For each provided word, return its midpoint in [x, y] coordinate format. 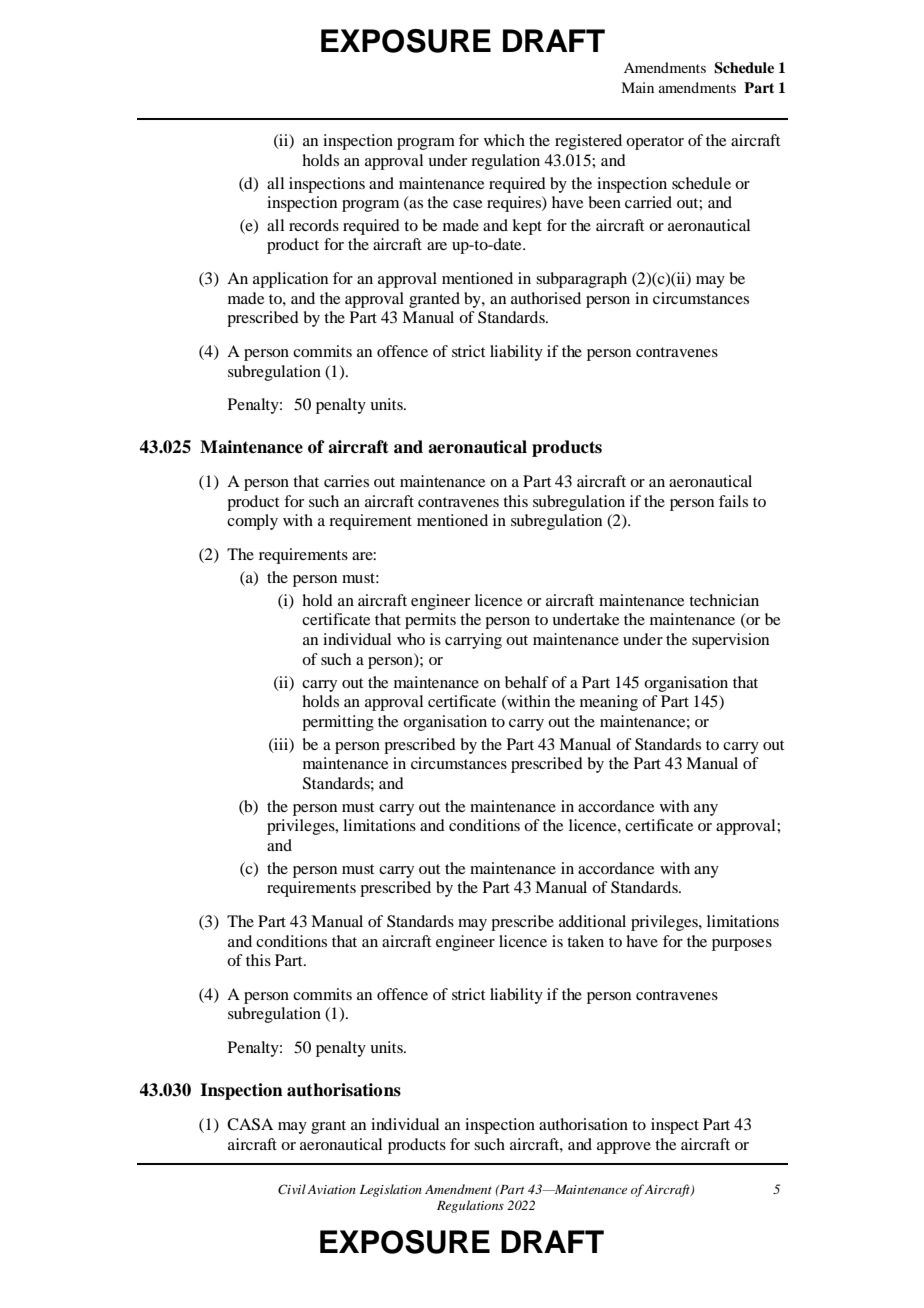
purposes [742, 945]
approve [624, 1148]
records [314, 225]
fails [733, 501]
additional [592, 921]
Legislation [391, 1190]
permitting [338, 723]
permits [430, 621]
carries [346, 481]
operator [655, 143]
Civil [292, 1189]
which [504, 140]
